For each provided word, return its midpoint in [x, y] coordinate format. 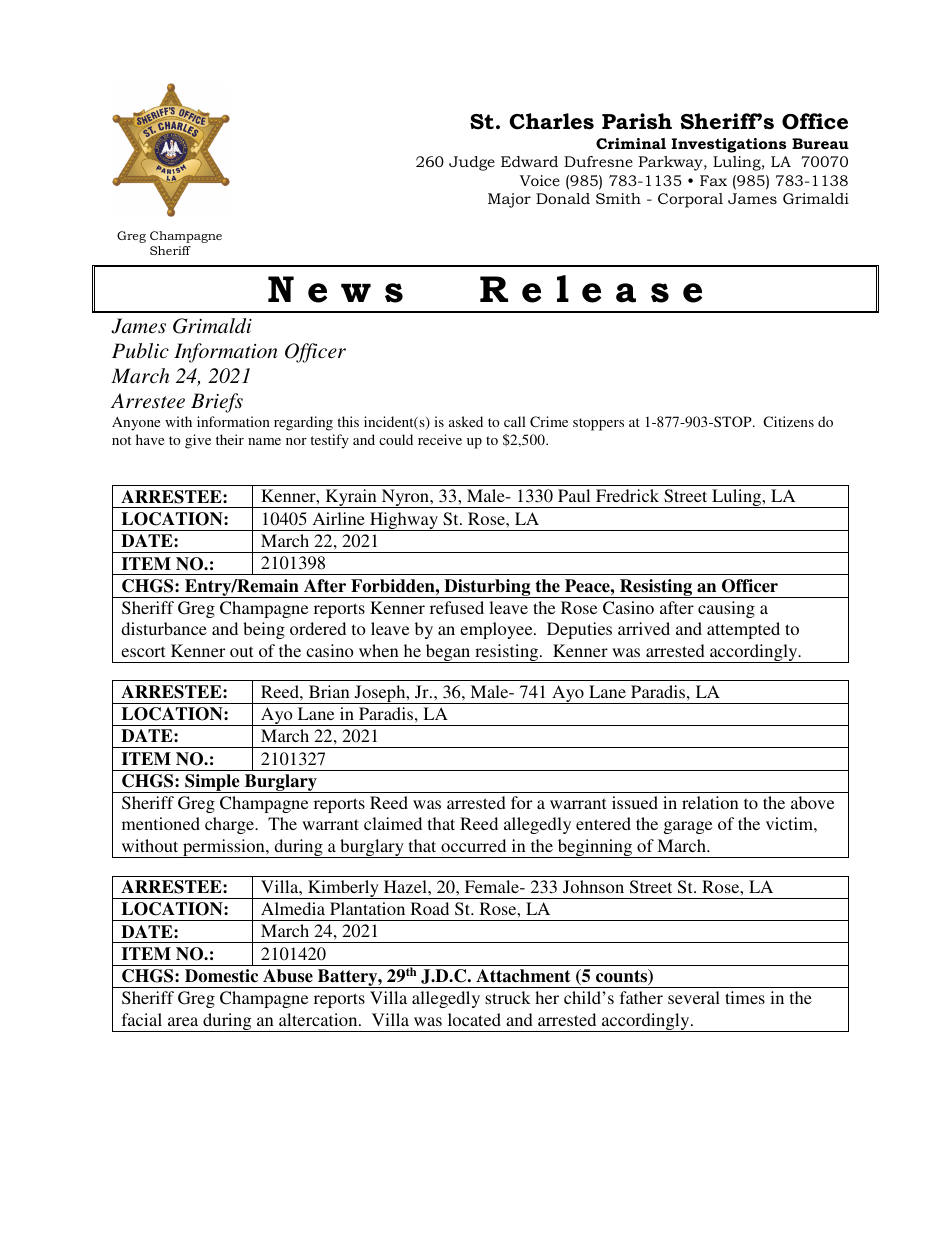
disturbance [164, 628]
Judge [472, 163]
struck [508, 997]
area [183, 1021]
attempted [743, 630]
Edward [529, 161]
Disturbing [487, 588]
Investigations [728, 145]
